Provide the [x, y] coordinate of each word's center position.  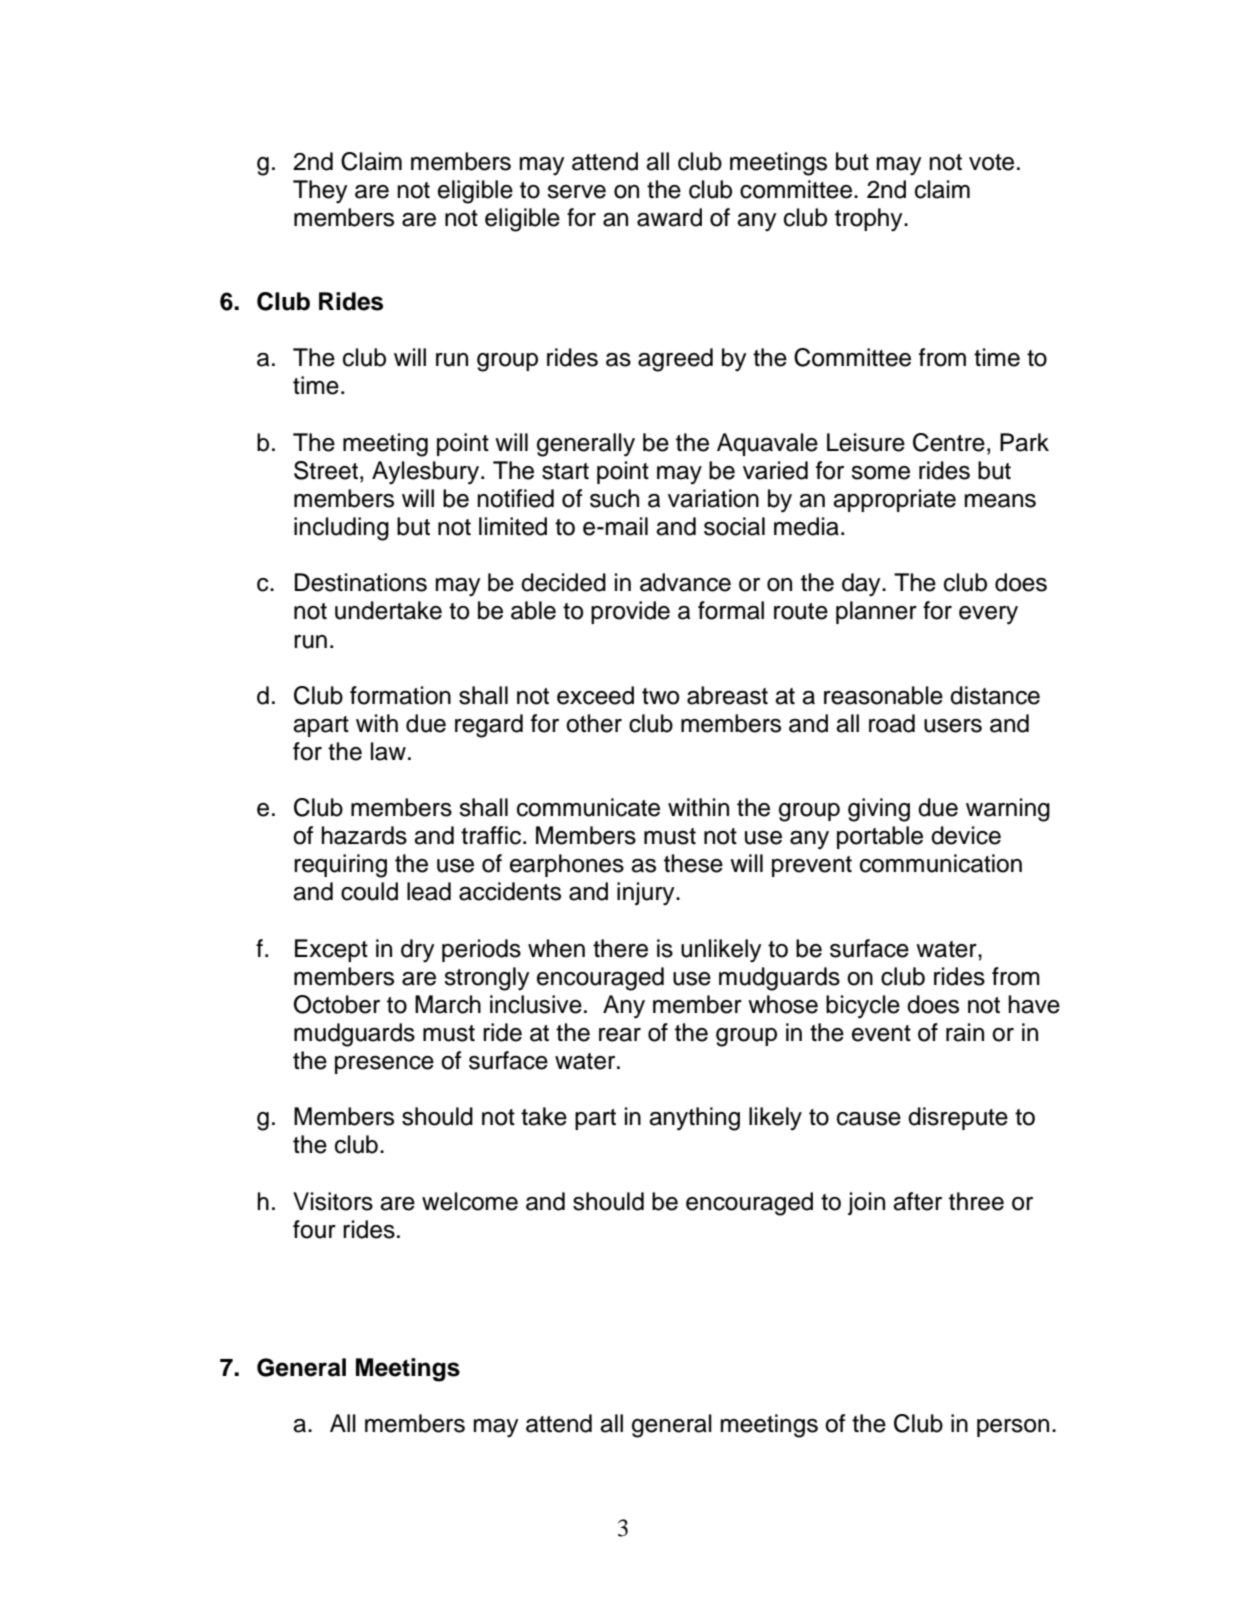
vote [991, 162]
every [988, 615]
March [448, 1004]
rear [620, 1035]
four [314, 1229]
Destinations [361, 582]
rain [965, 1032]
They [320, 192]
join [866, 1203]
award [669, 217]
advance [685, 582]
